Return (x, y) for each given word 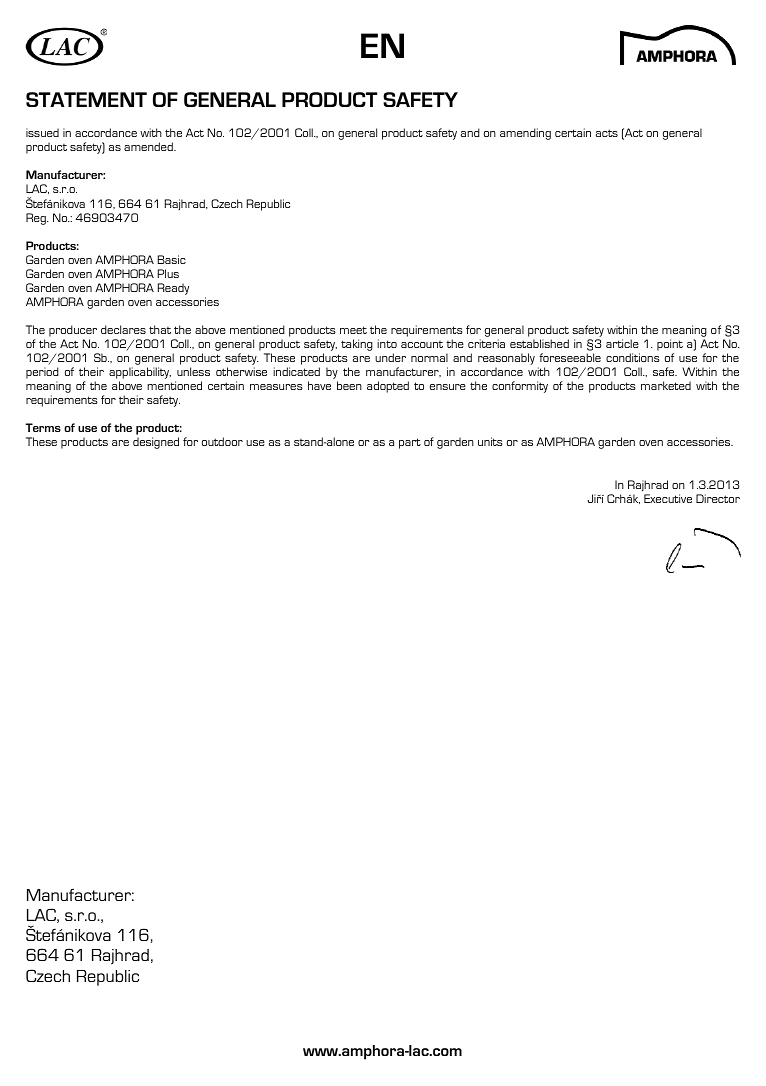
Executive (668, 498)
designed (156, 443)
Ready (173, 289)
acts (607, 133)
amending (525, 134)
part (410, 443)
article (622, 343)
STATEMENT (86, 99)
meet (353, 330)
